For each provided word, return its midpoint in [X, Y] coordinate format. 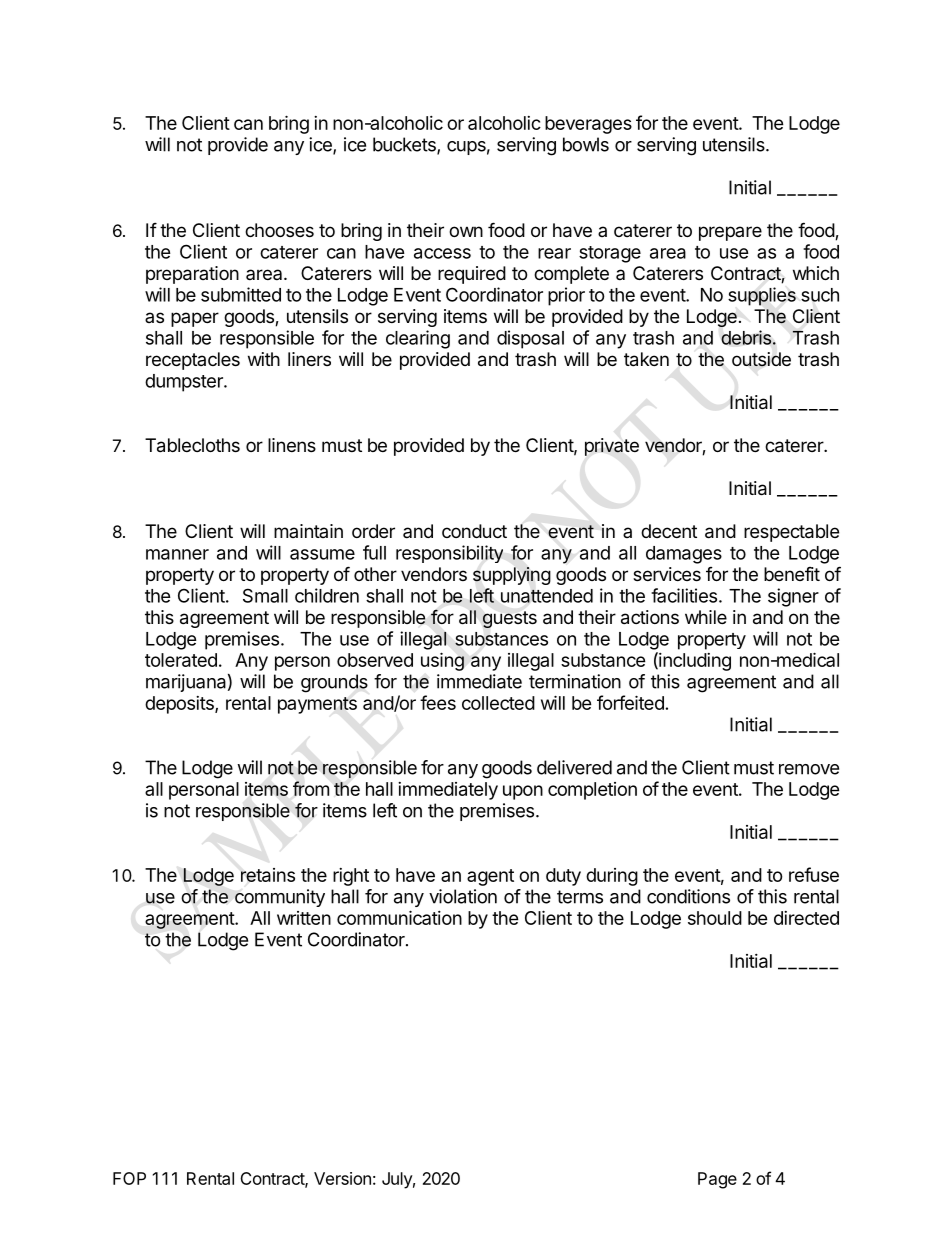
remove [809, 769]
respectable [791, 533]
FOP [129, 1178]
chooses [279, 230]
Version [342, 1178]
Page [717, 1180]
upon [523, 792]
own [466, 231]
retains [268, 875]
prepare [730, 233]
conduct [474, 531]
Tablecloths [192, 445]
